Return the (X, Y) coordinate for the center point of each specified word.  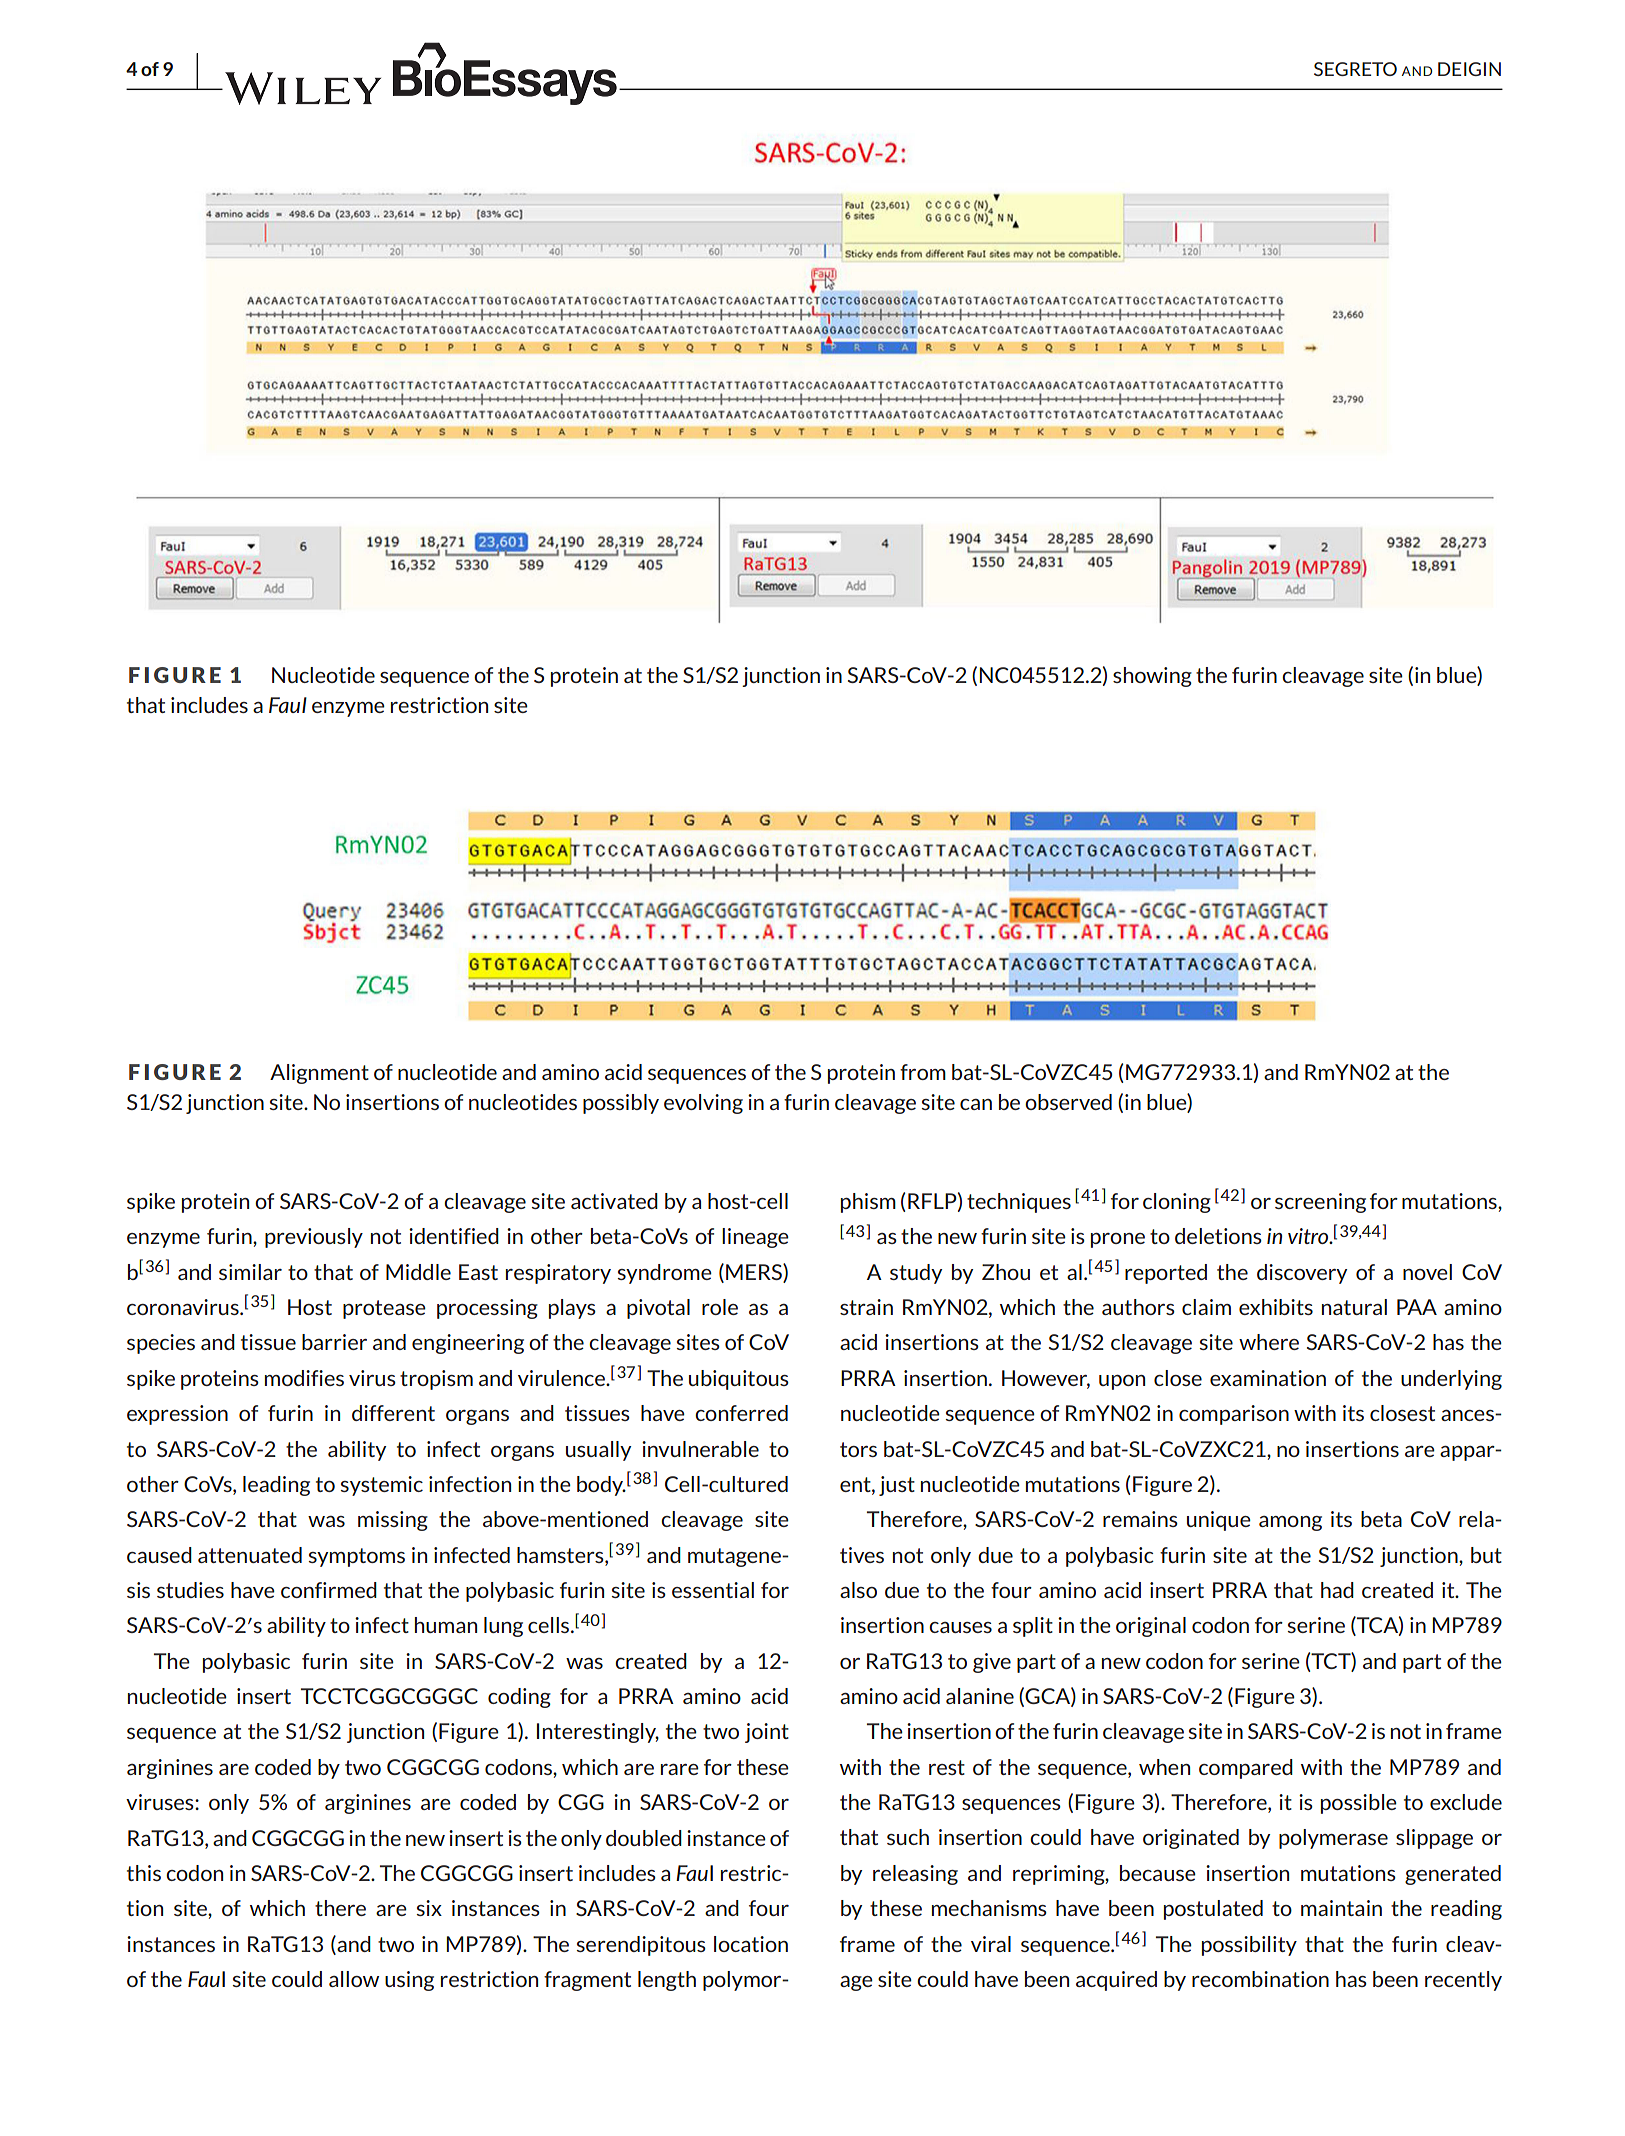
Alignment (319, 1074)
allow (354, 1979)
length (667, 1981)
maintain (1341, 1908)
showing (1152, 677)
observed (1068, 1102)
